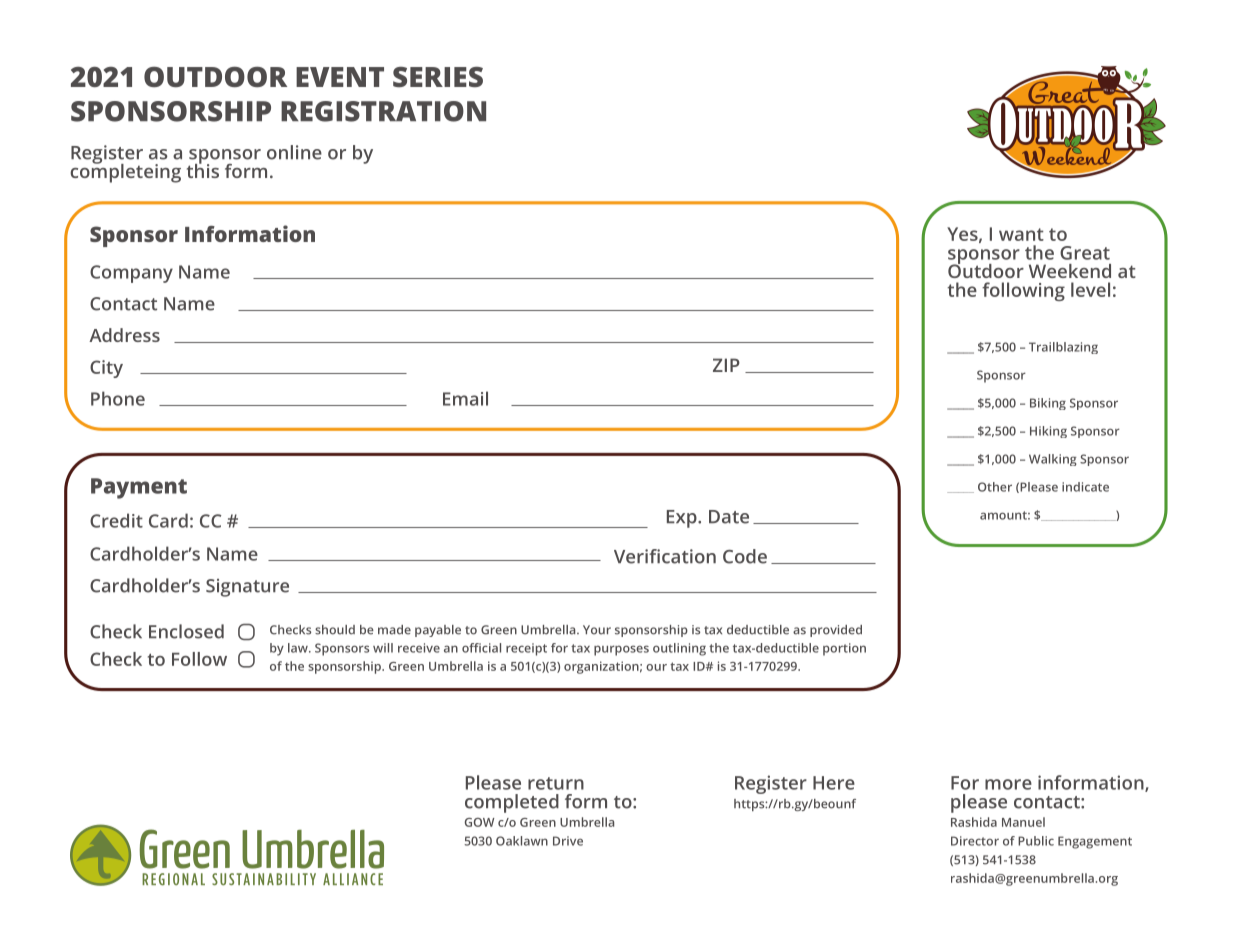 The height and width of the document is (952, 1233). What do you see at coordinates (438, 77) in the document?
I see `SERIES` at bounding box center [438, 77].
